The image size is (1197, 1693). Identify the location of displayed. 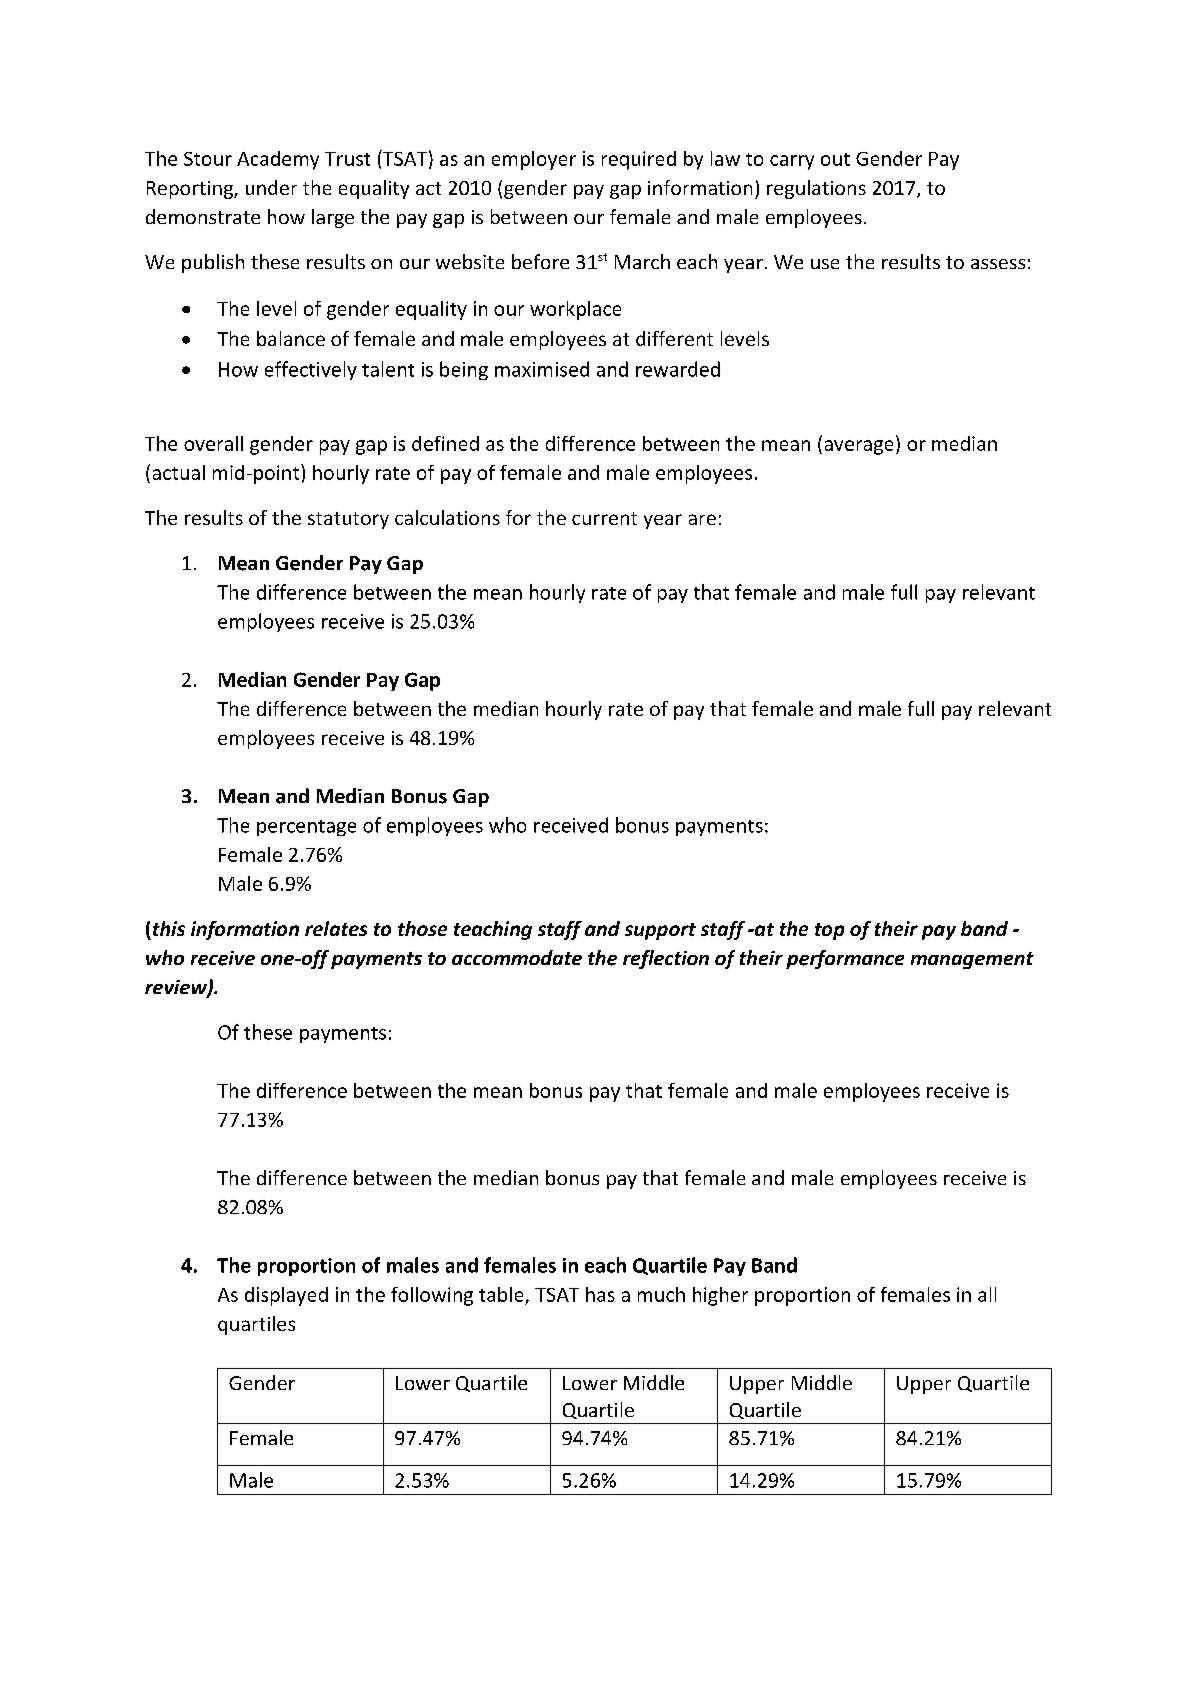
(286, 1296).
